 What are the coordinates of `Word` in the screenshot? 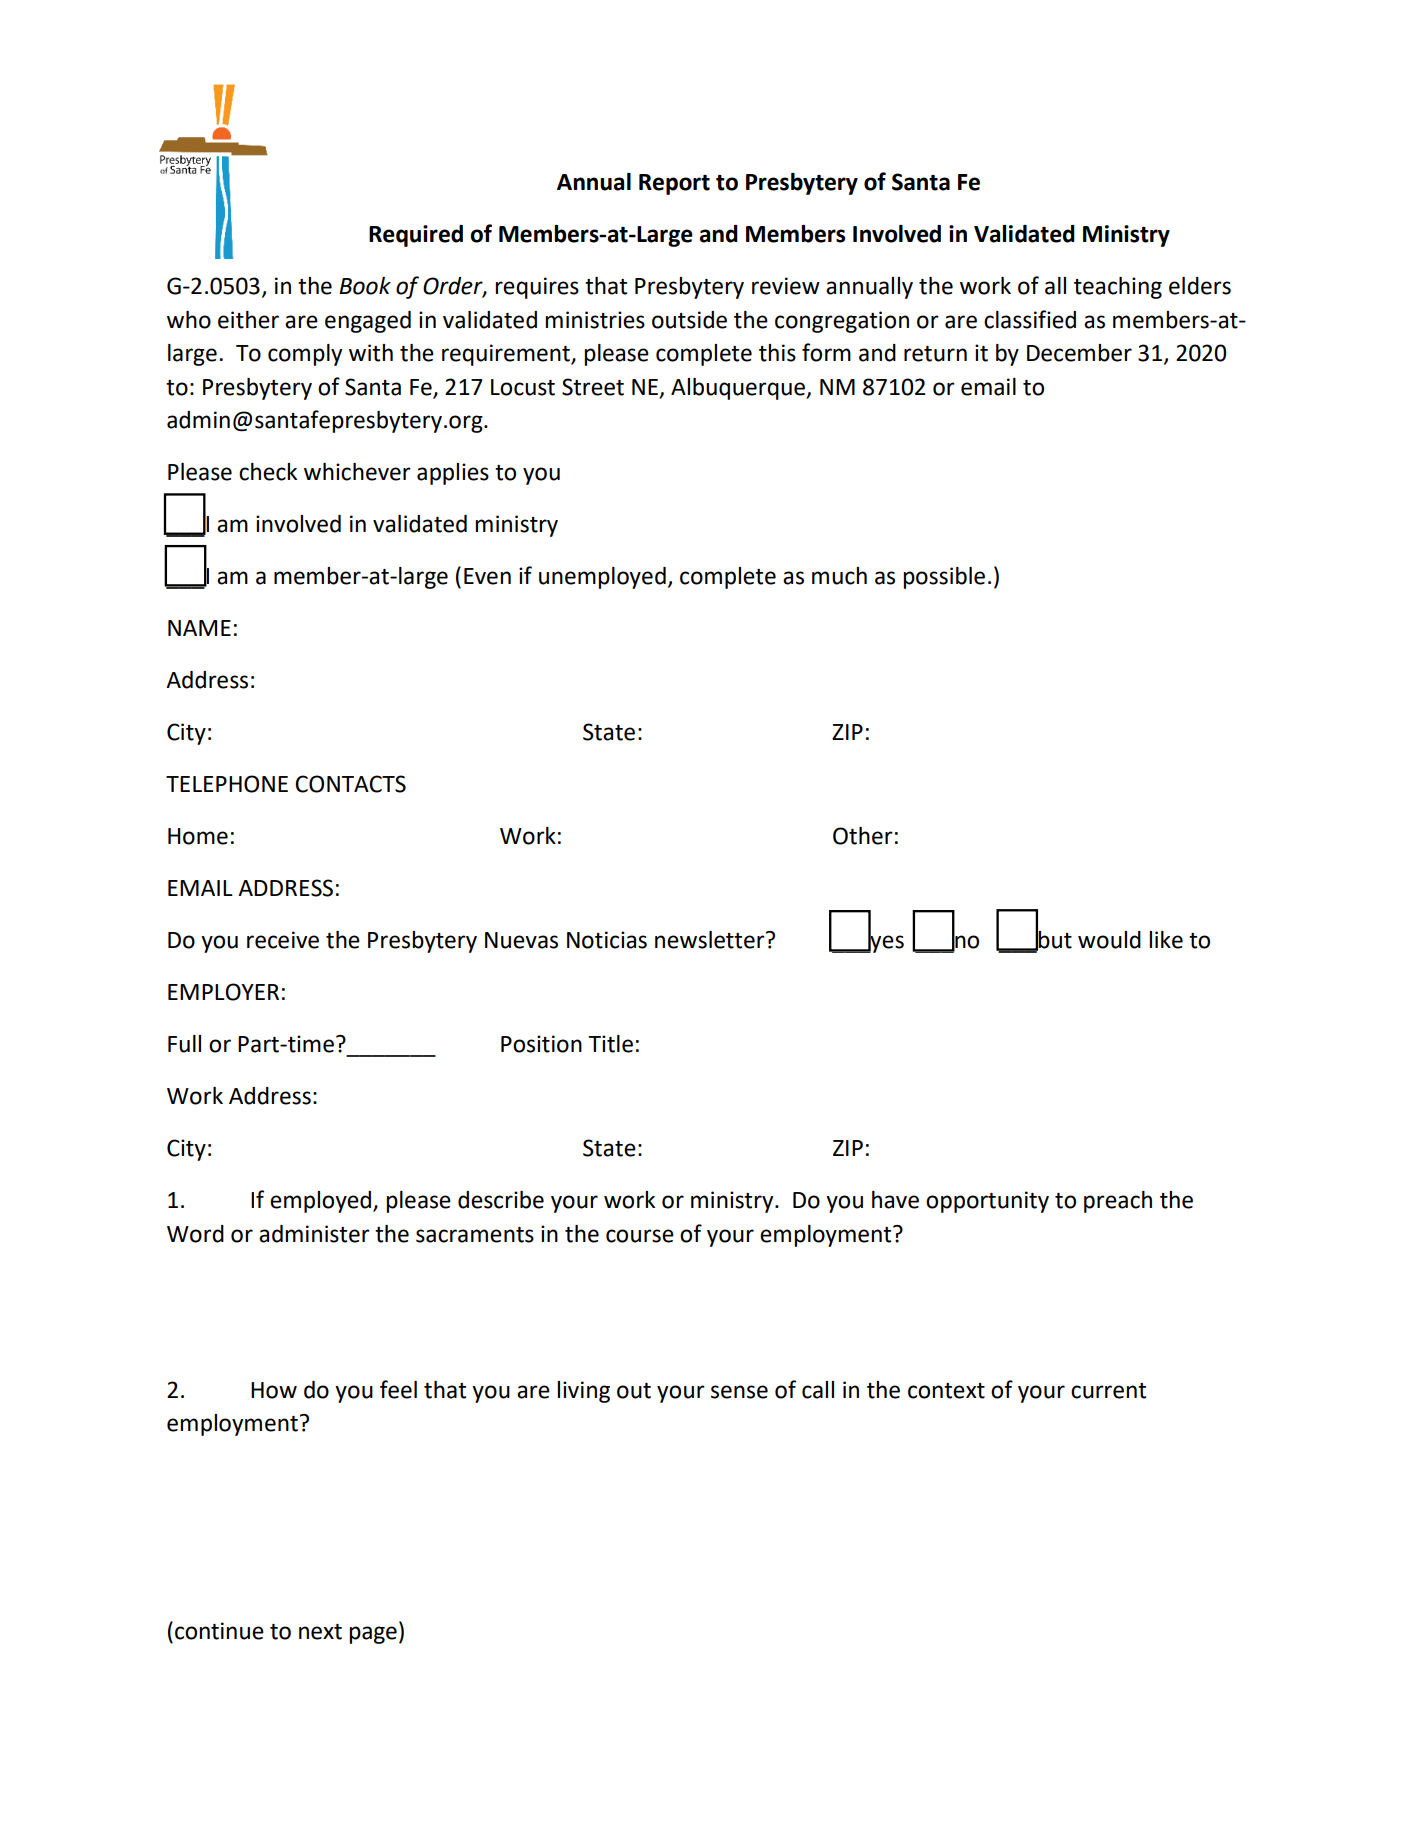 It's located at (195, 1234).
